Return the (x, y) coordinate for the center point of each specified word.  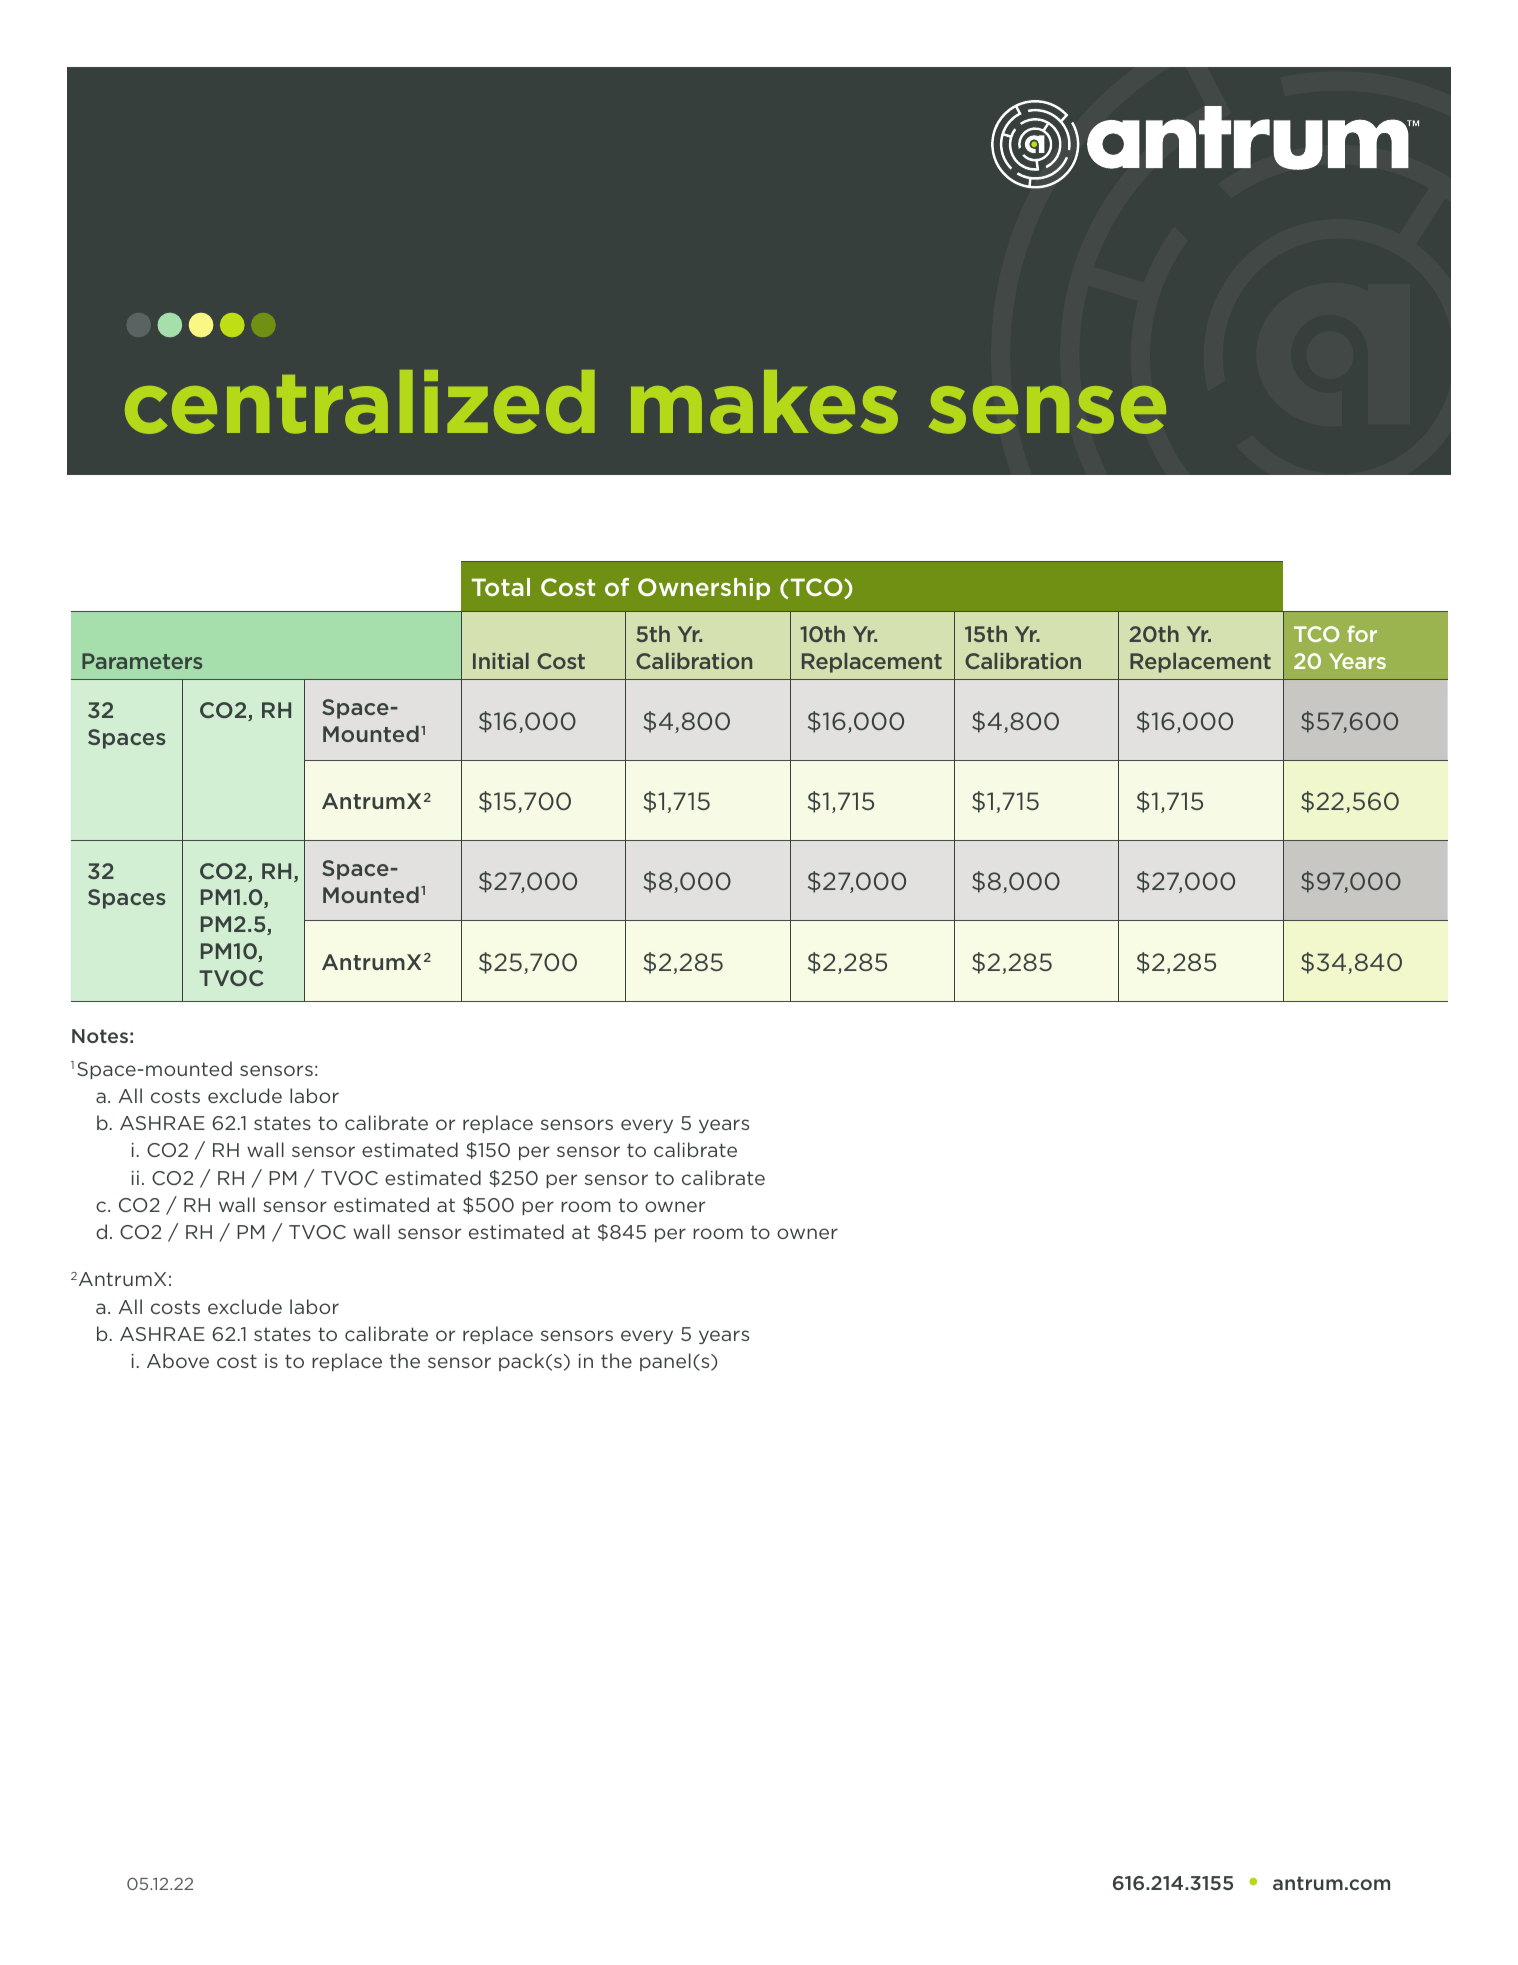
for (1362, 634)
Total (501, 587)
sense (1047, 410)
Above (178, 1360)
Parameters (142, 661)
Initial (501, 661)
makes (764, 402)
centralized (360, 402)
